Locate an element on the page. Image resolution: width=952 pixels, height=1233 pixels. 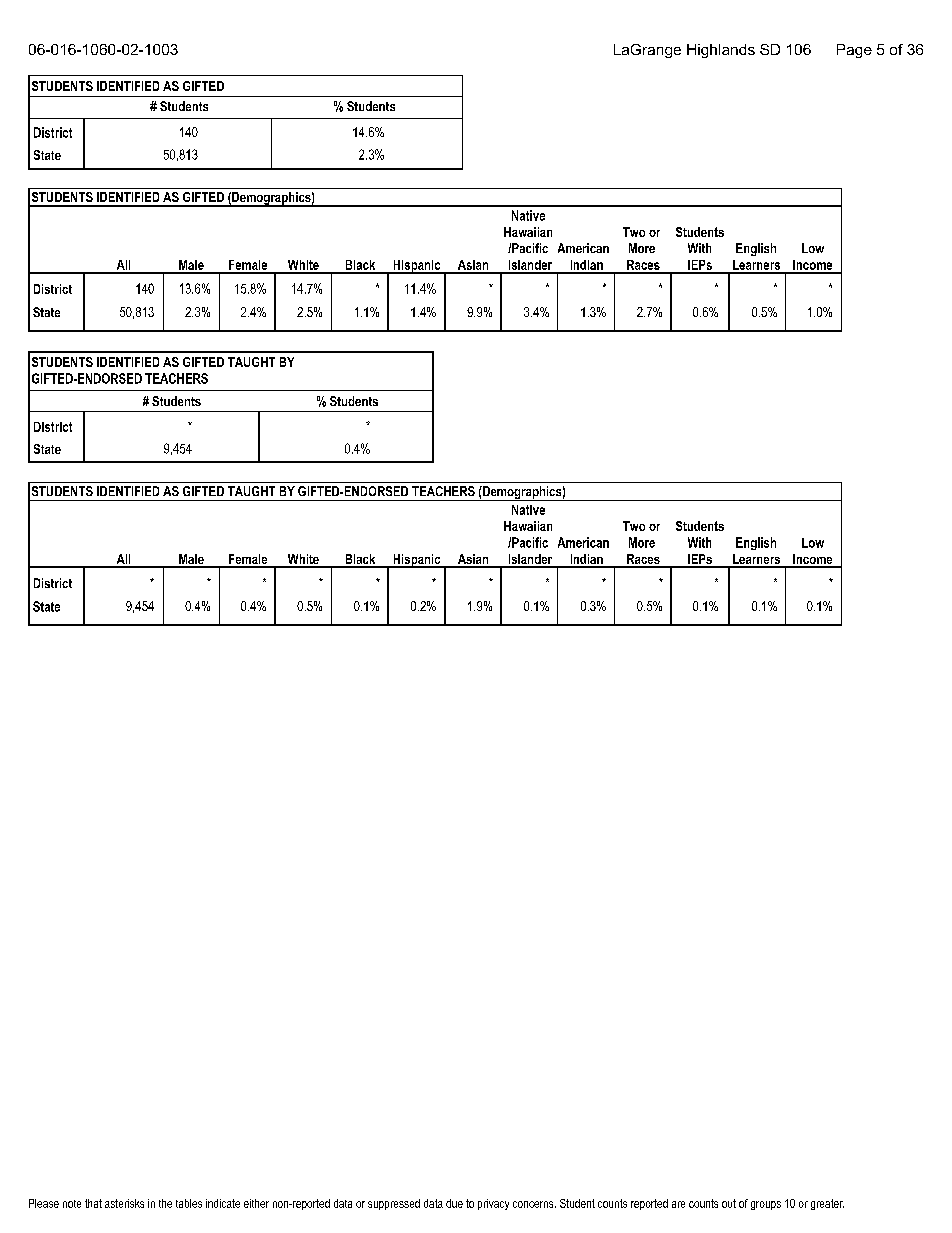
groups is located at coordinates (766, 1205).
